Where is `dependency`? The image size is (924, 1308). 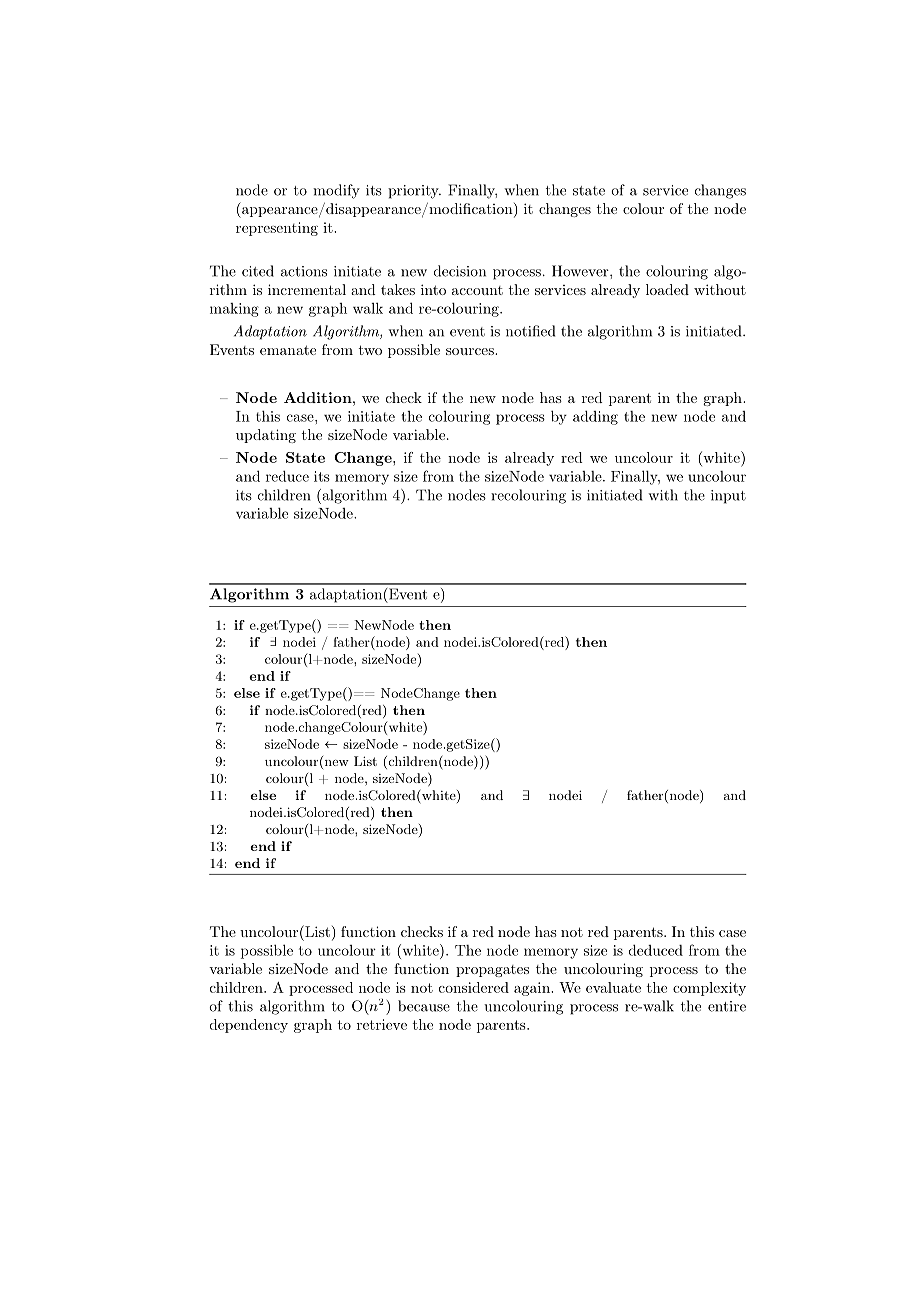
dependency is located at coordinates (249, 1026).
